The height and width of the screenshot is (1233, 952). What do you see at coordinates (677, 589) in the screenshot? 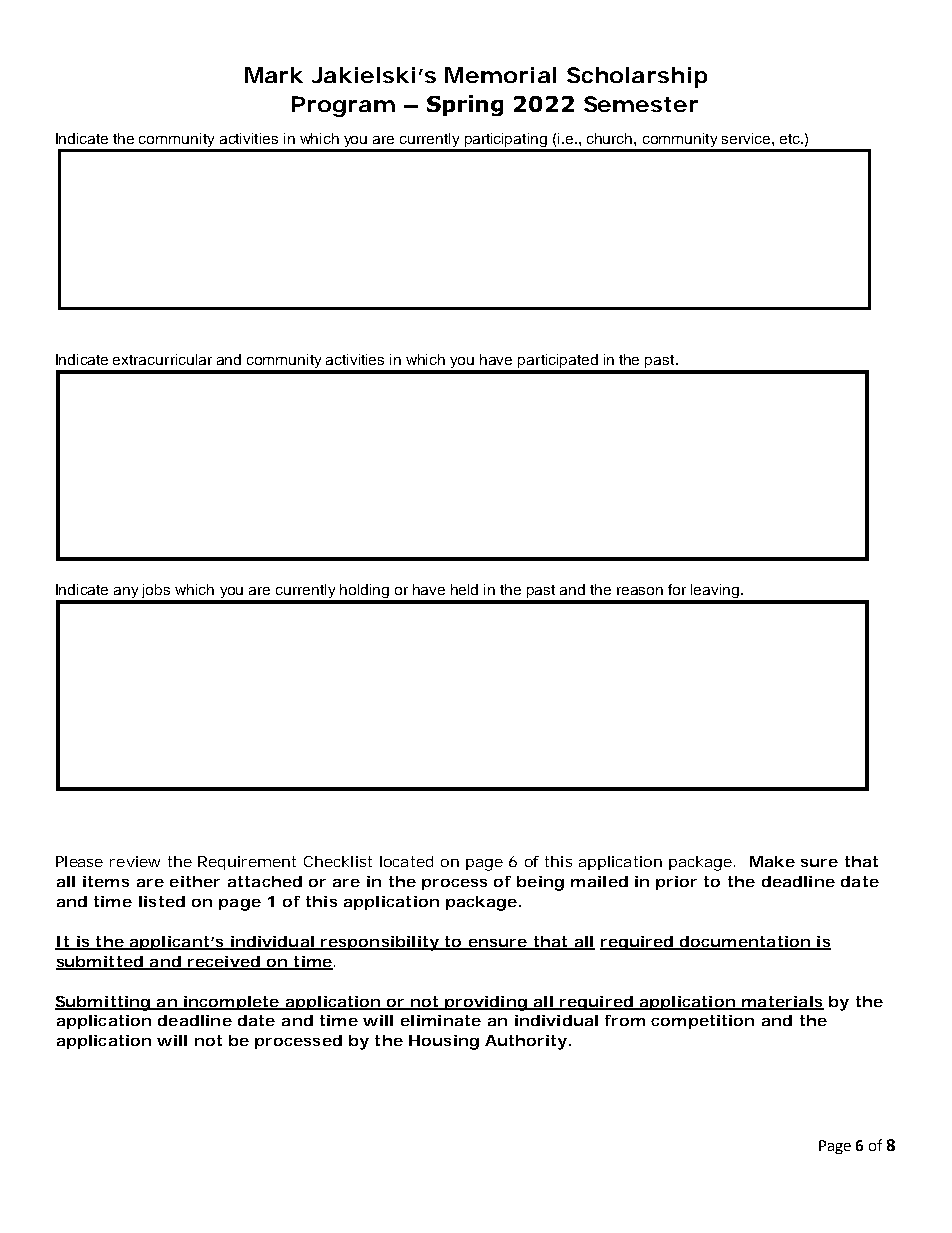
I see `for` at bounding box center [677, 589].
